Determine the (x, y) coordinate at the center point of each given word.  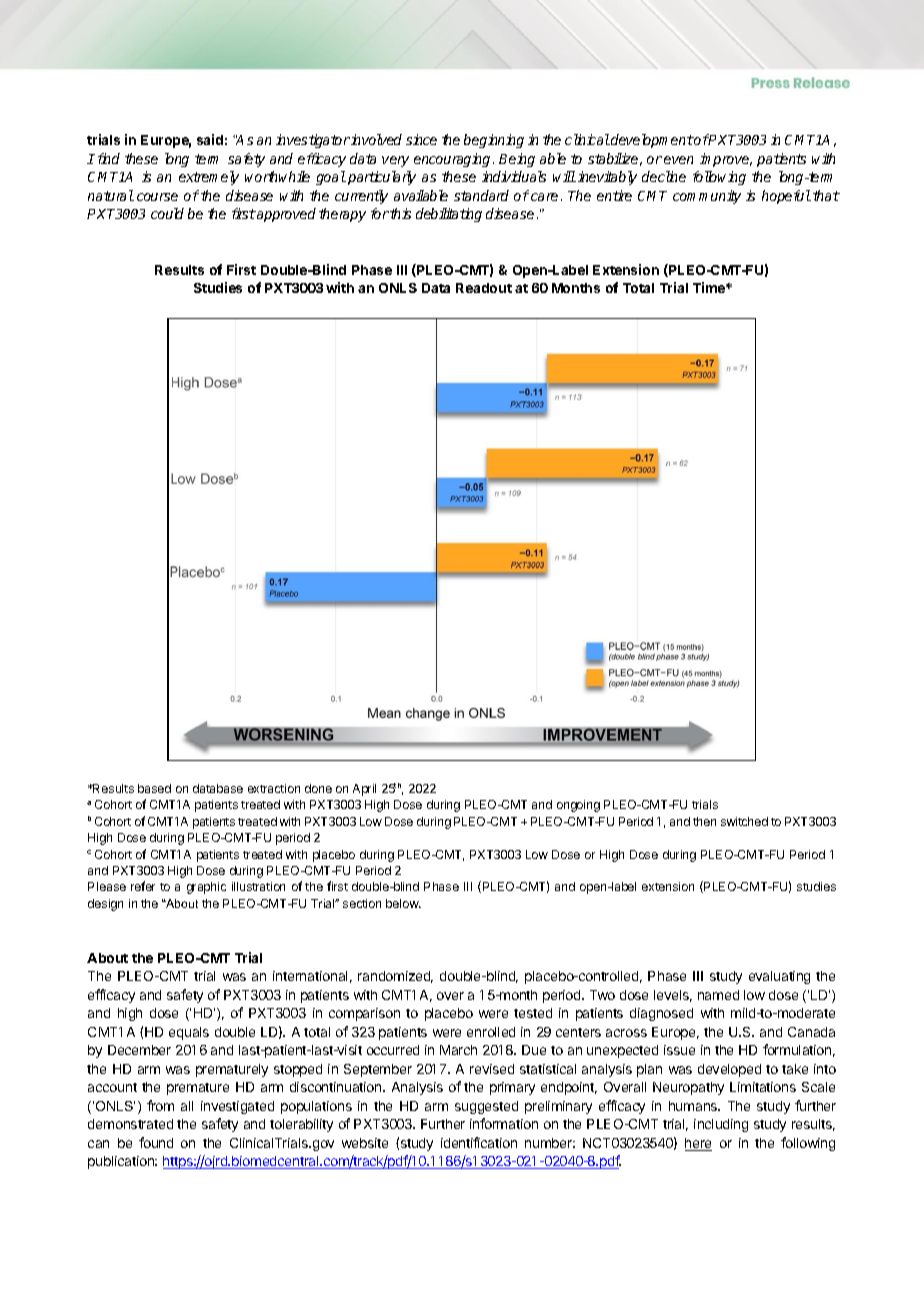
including (721, 1125)
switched (744, 821)
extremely (209, 178)
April (364, 790)
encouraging (452, 160)
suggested (486, 1107)
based (154, 788)
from (160, 1105)
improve (726, 160)
